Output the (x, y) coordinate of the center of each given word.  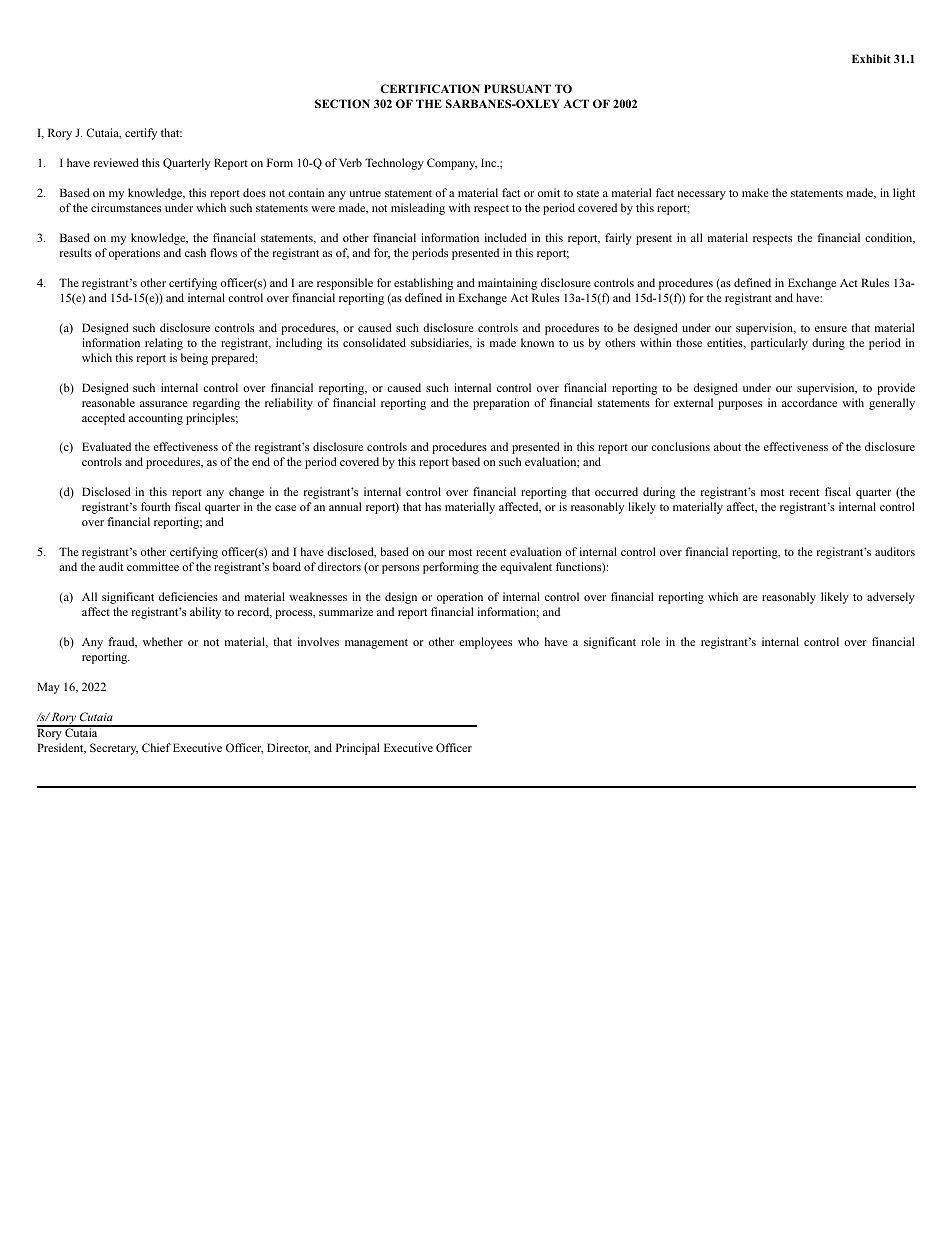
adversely (891, 598)
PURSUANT (517, 88)
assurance (164, 404)
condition (890, 238)
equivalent (526, 568)
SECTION (342, 103)
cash (195, 252)
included (506, 237)
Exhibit (871, 58)
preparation (501, 404)
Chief (156, 747)
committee (153, 566)
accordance (809, 402)
